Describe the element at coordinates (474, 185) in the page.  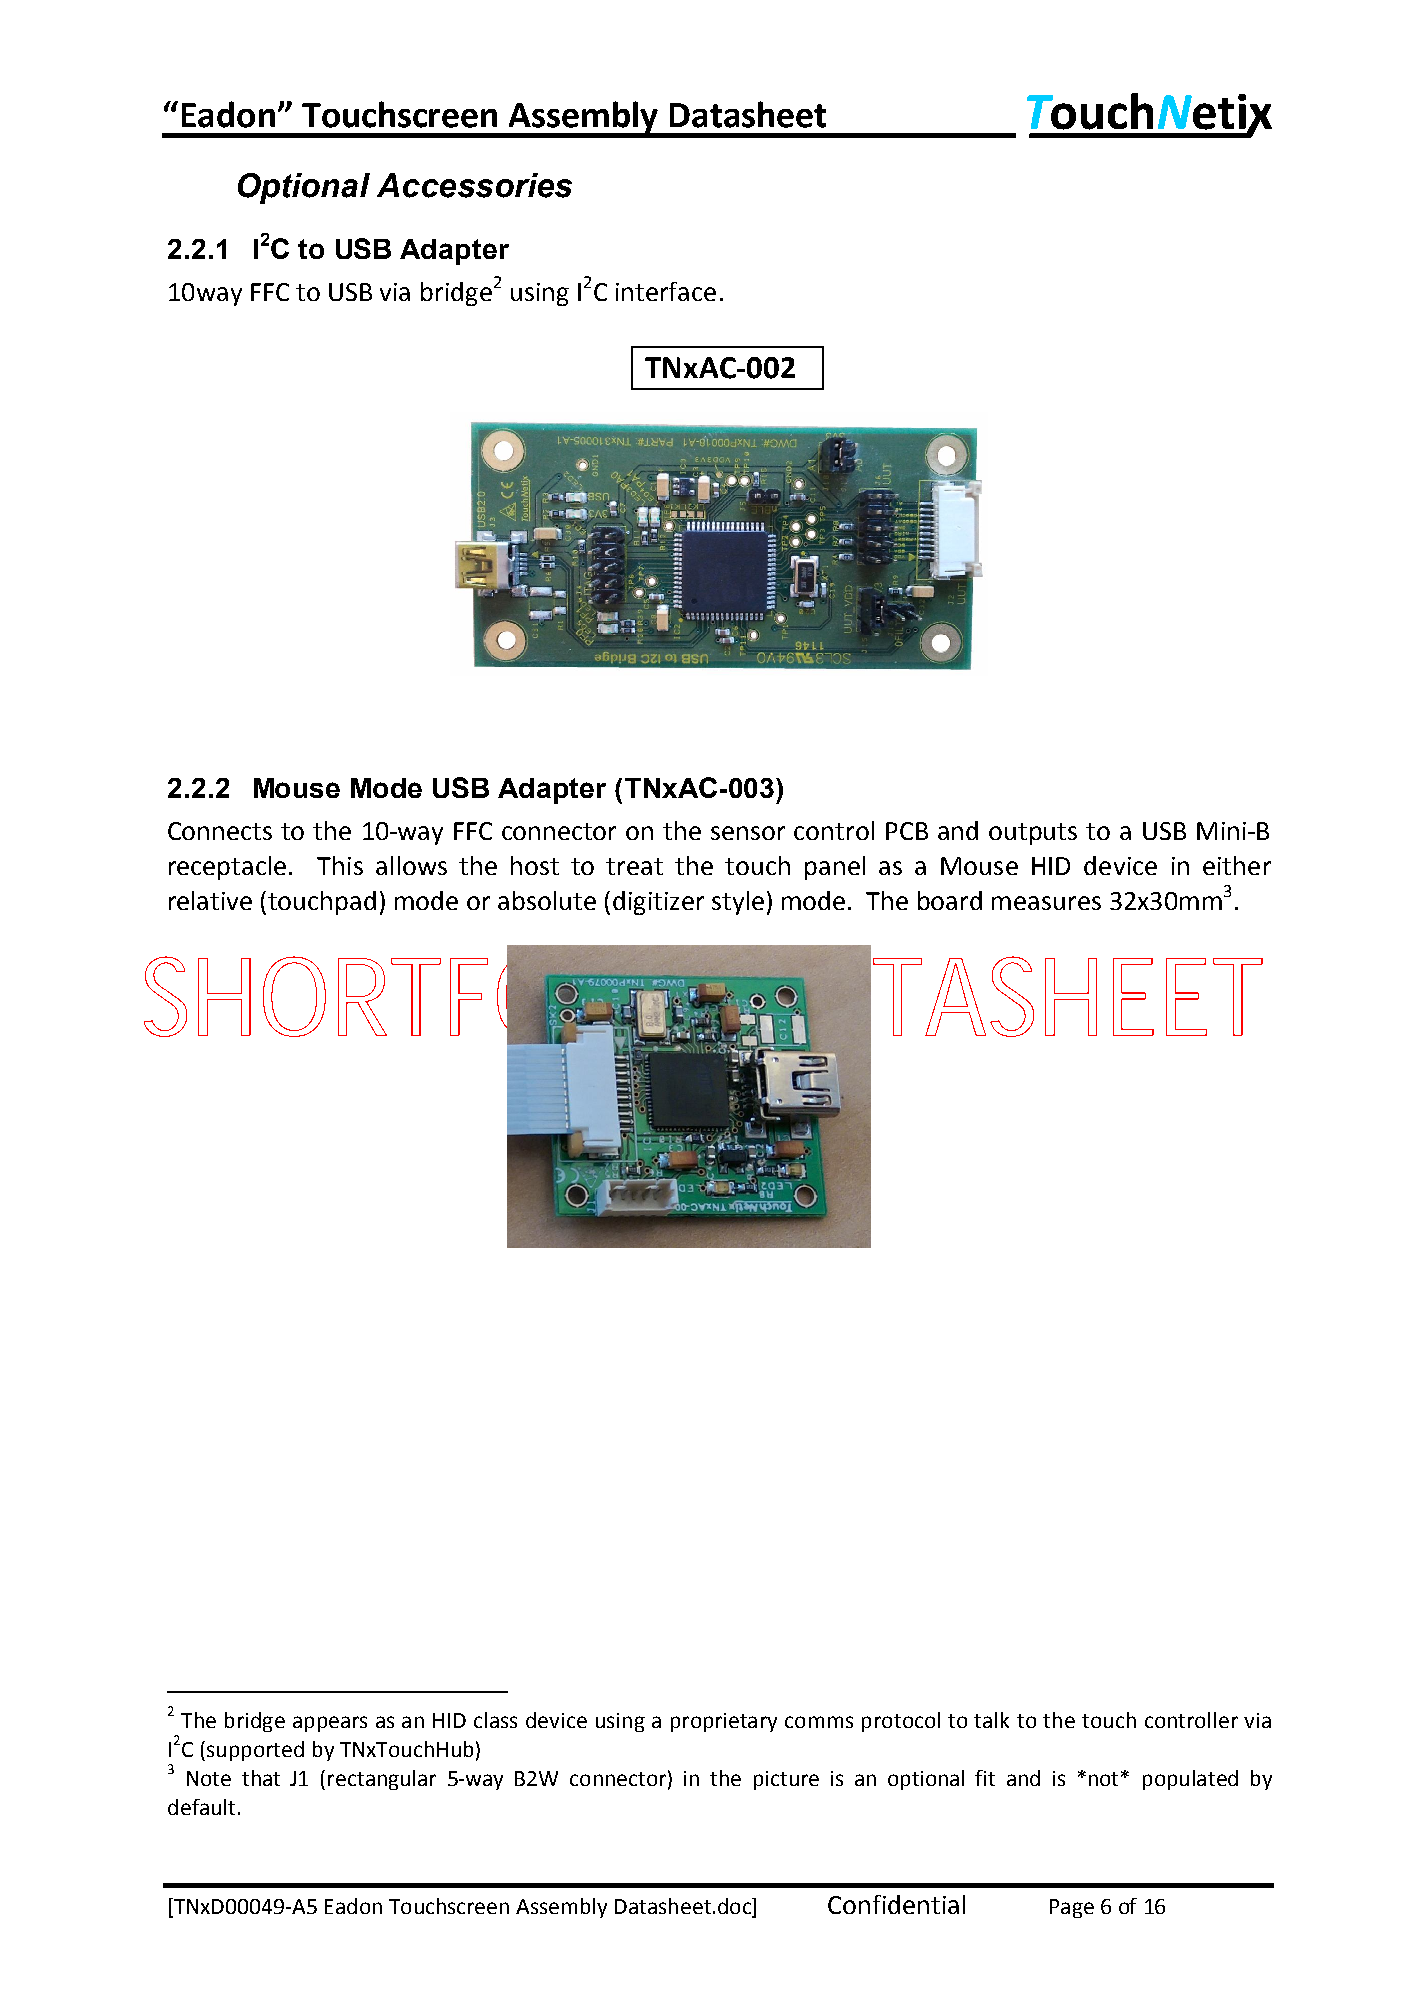
I see `Accessories` at that location.
